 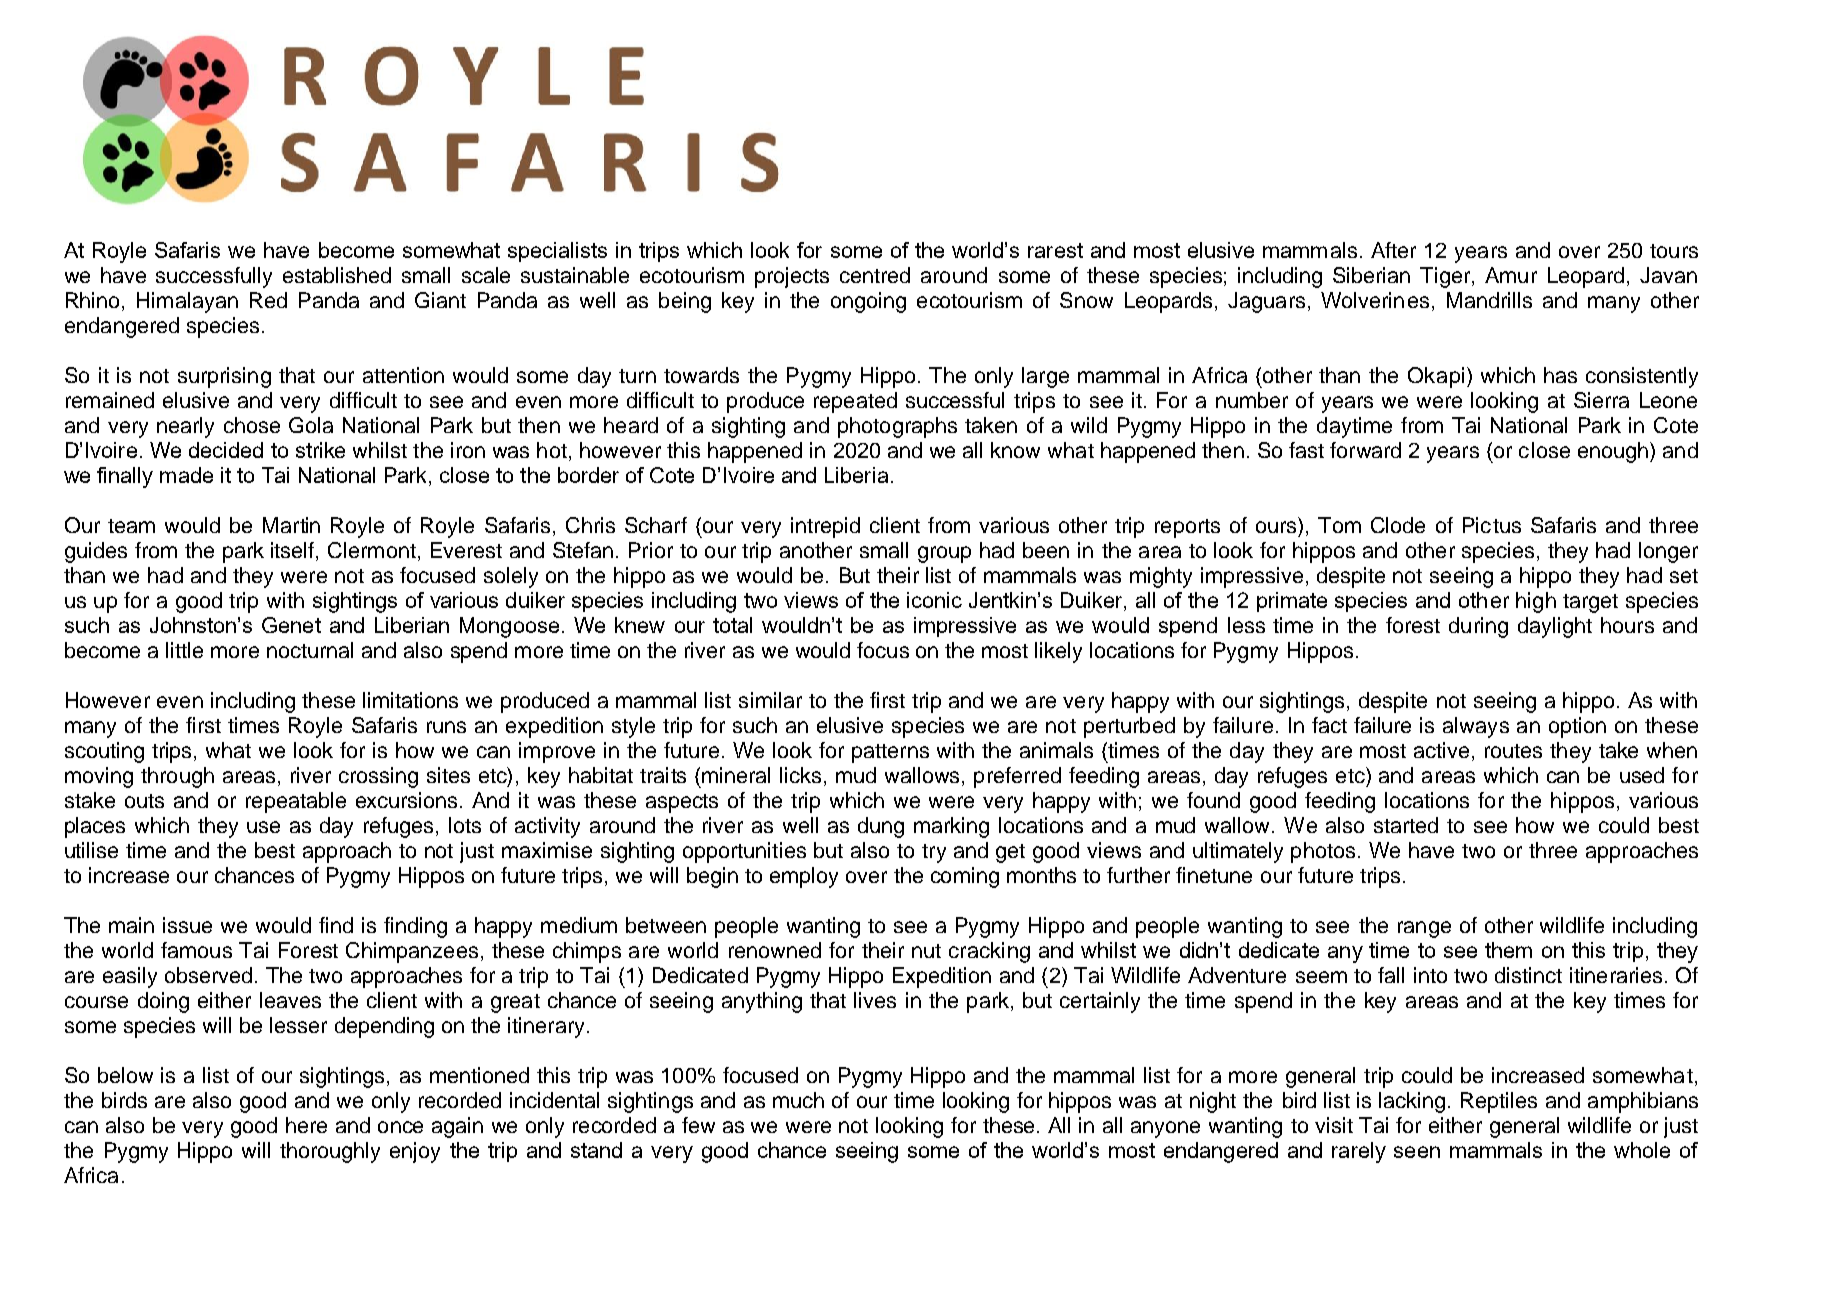 I want to click on limitations, so click(x=410, y=700).
